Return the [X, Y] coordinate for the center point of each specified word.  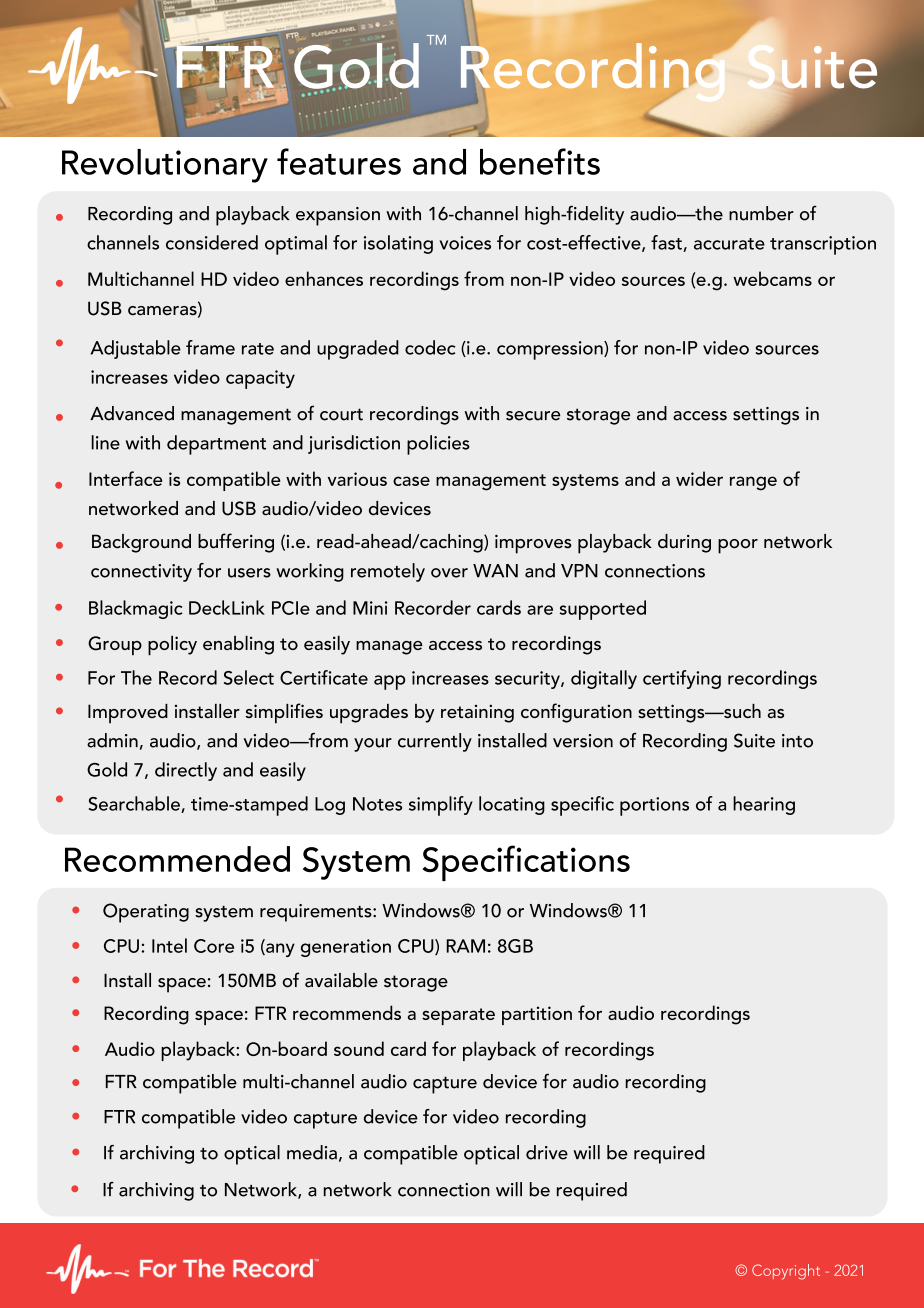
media [312, 1152]
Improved [128, 714]
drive [547, 1152]
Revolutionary [165, 166]
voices [465, 243]
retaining [477, 713]
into [797, 741]
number [761, 213]
